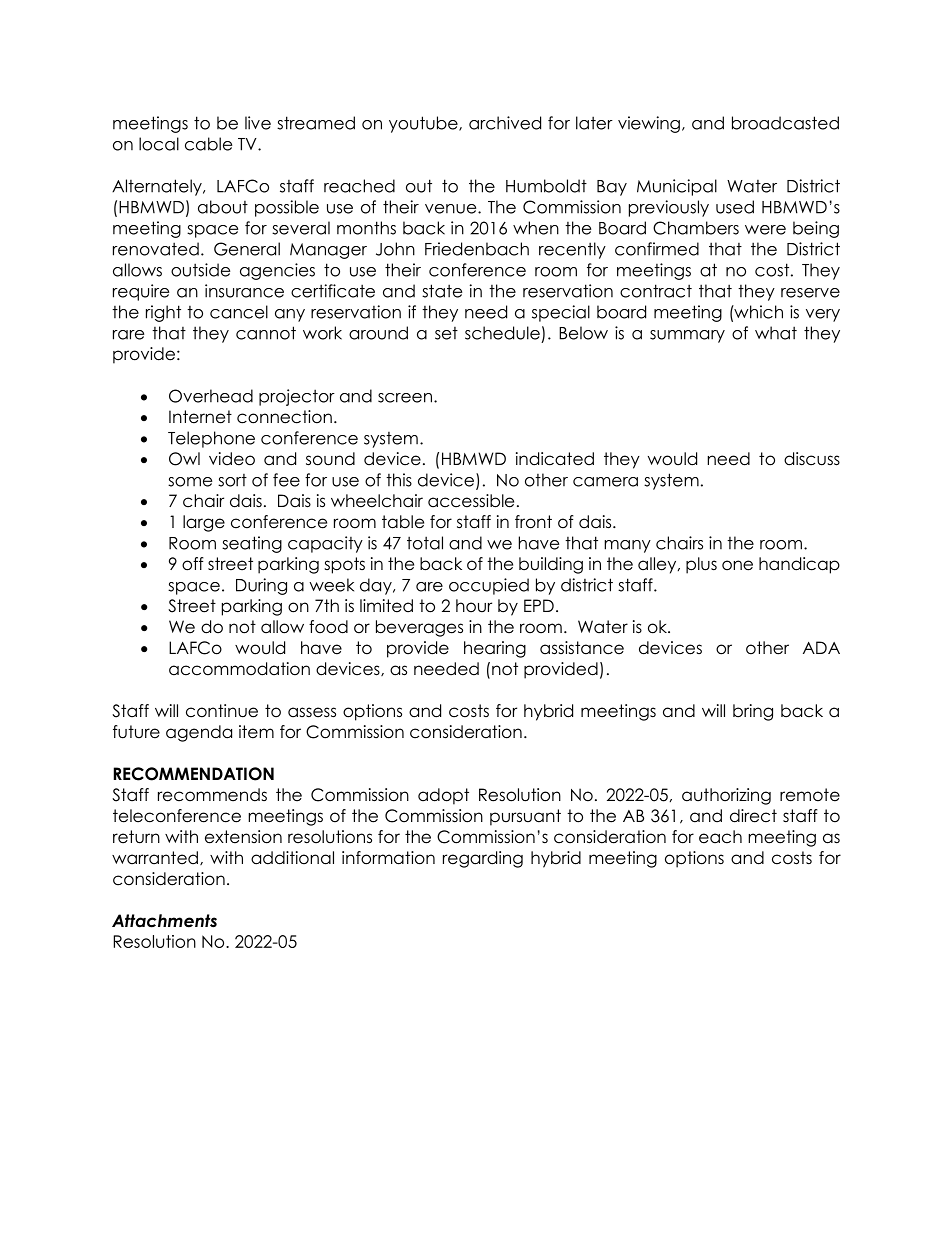 The image size is (952, 1233). I want to click on cable, so click(208, 144).
